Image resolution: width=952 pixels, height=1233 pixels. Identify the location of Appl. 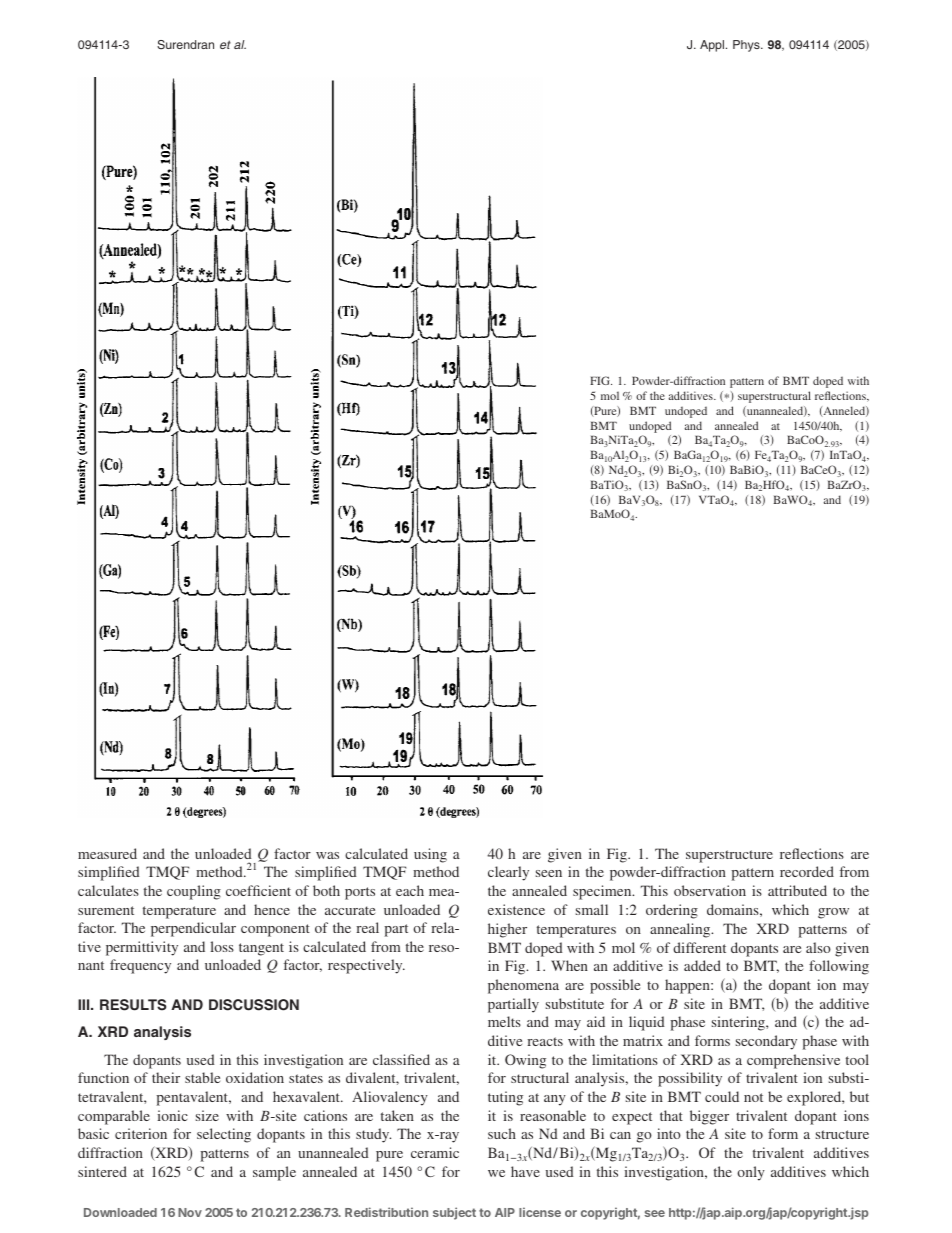
(712, 46).
